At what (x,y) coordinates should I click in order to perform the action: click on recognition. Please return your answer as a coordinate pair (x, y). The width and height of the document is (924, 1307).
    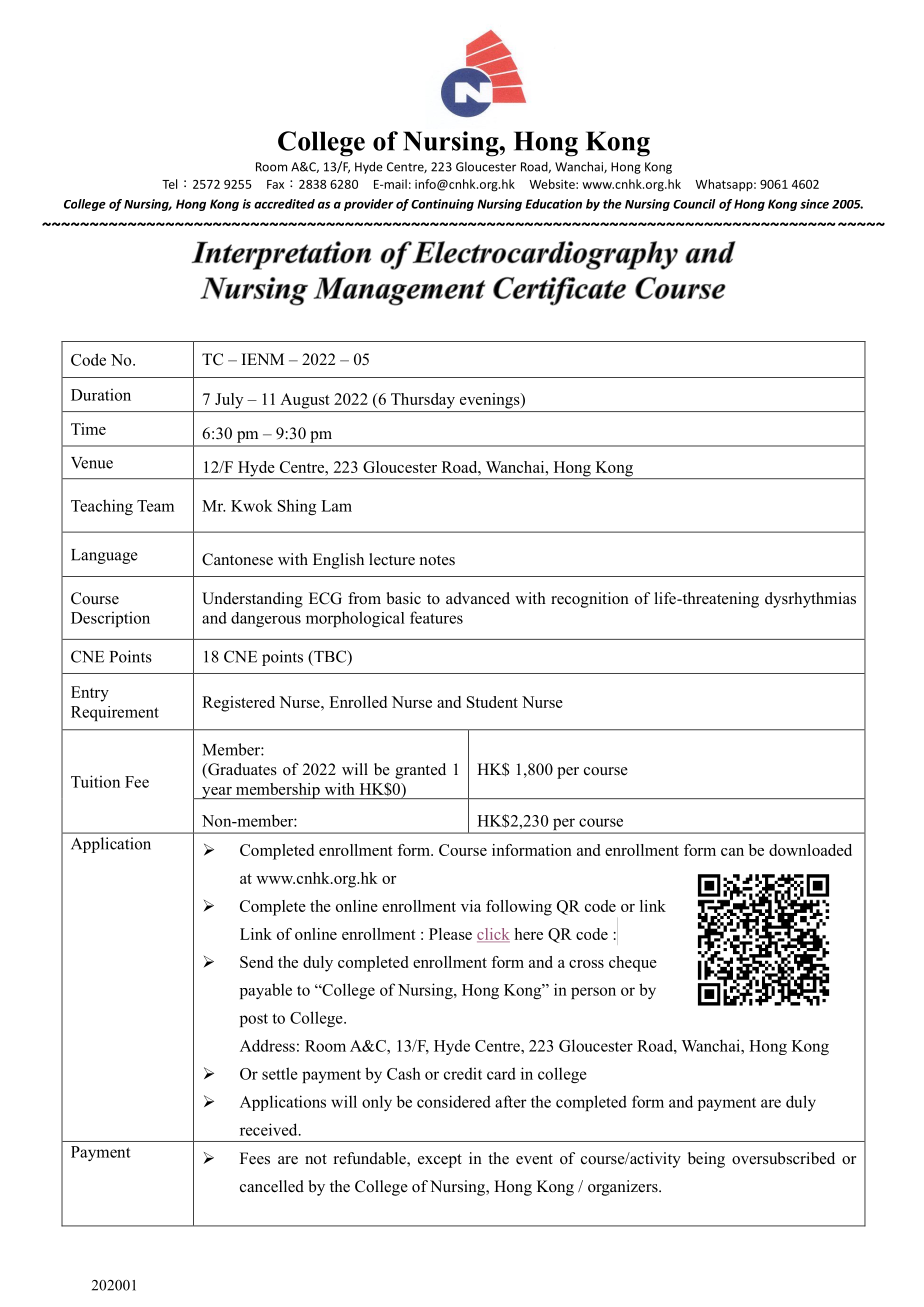
    Looking at the image, I should click on (590, 600).
